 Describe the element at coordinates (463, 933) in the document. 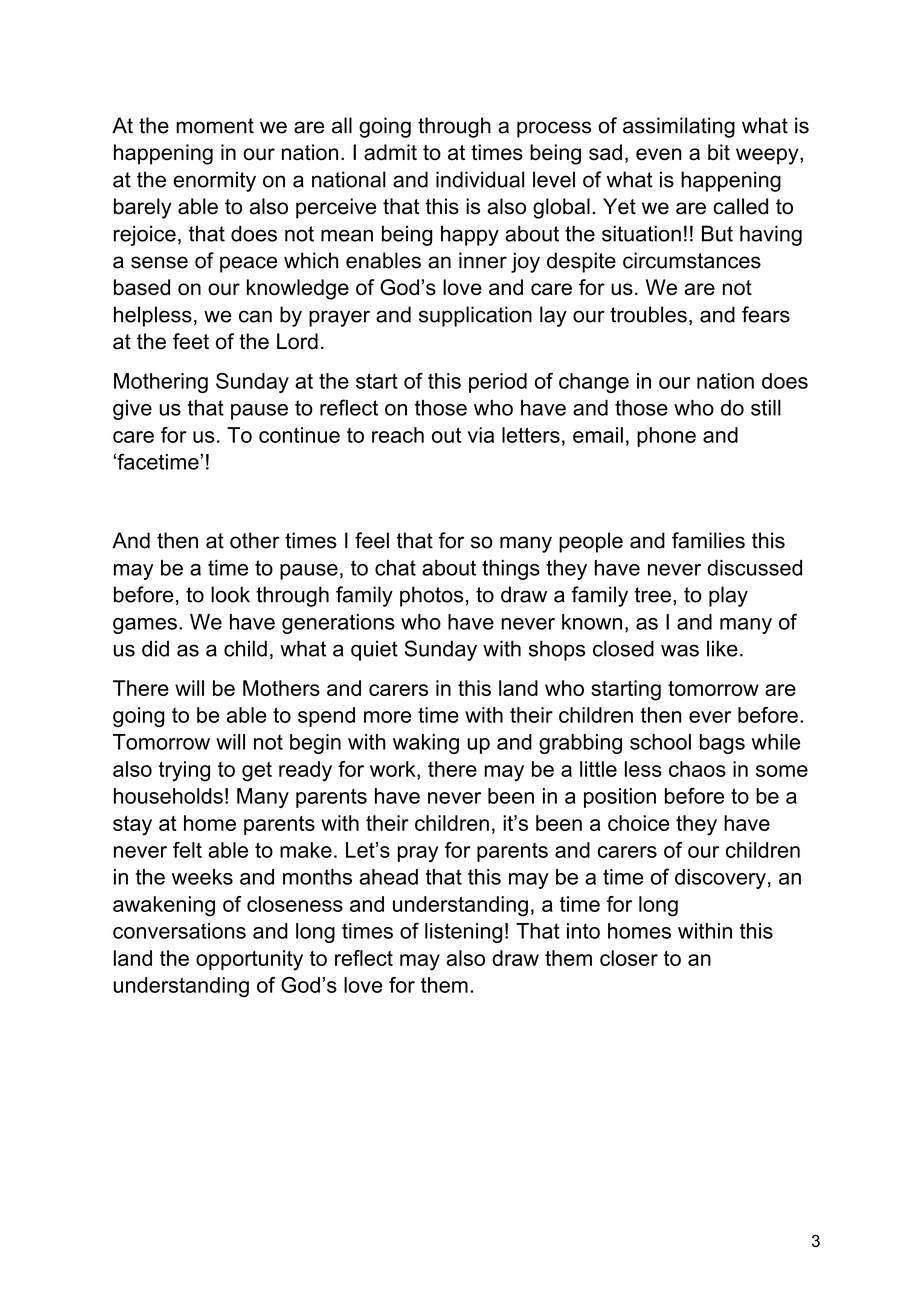

I see `listening` at that location.
